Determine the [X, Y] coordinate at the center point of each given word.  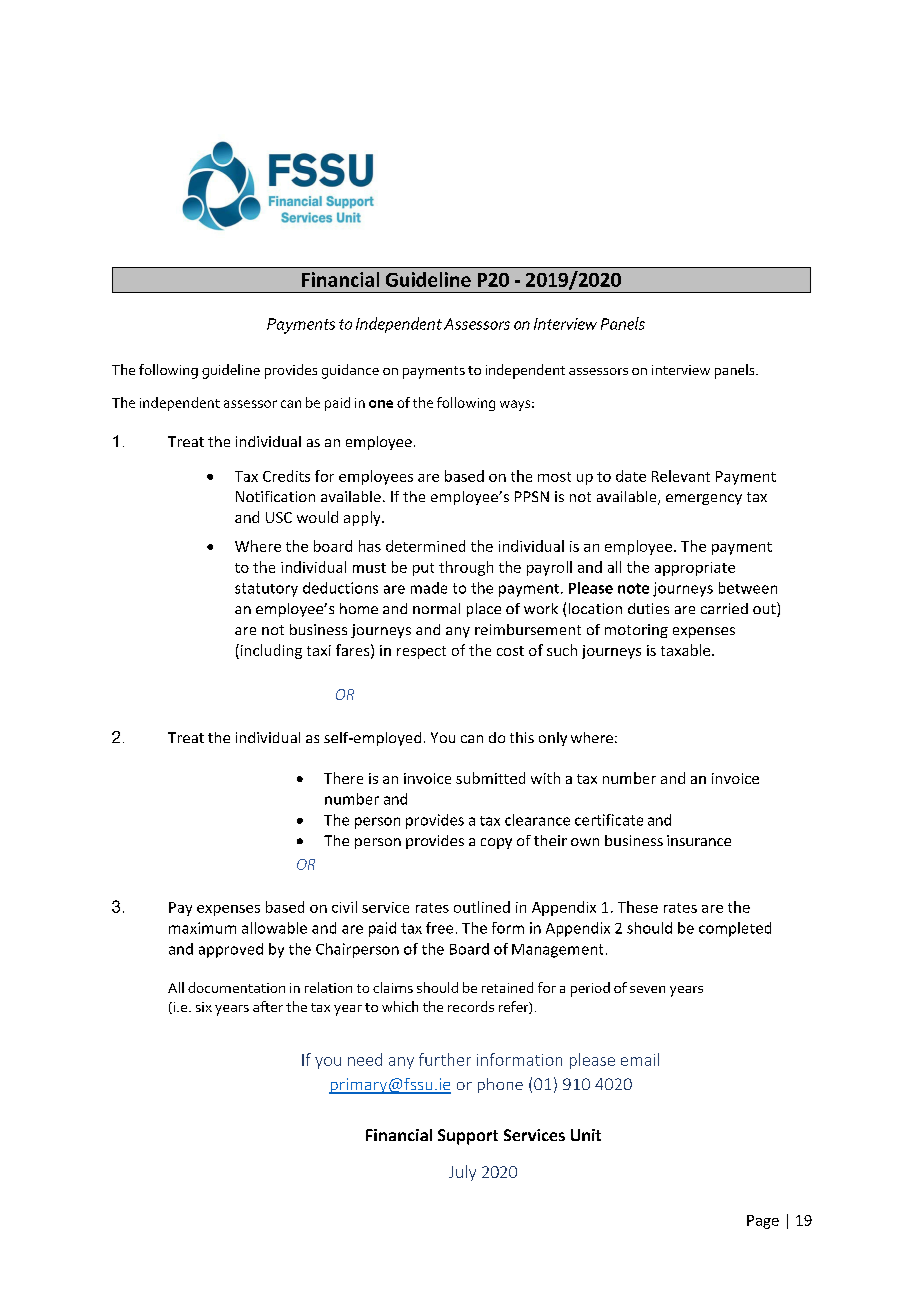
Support [468, 1137]
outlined [482, 907]
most [554, 477]
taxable [687, 650]
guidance [350, 371]
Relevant [681, 476]
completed [735, 929]
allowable [274, 928]
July [462, 1173]
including [270, 651]
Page [763, 1222]
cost [510, 651]
